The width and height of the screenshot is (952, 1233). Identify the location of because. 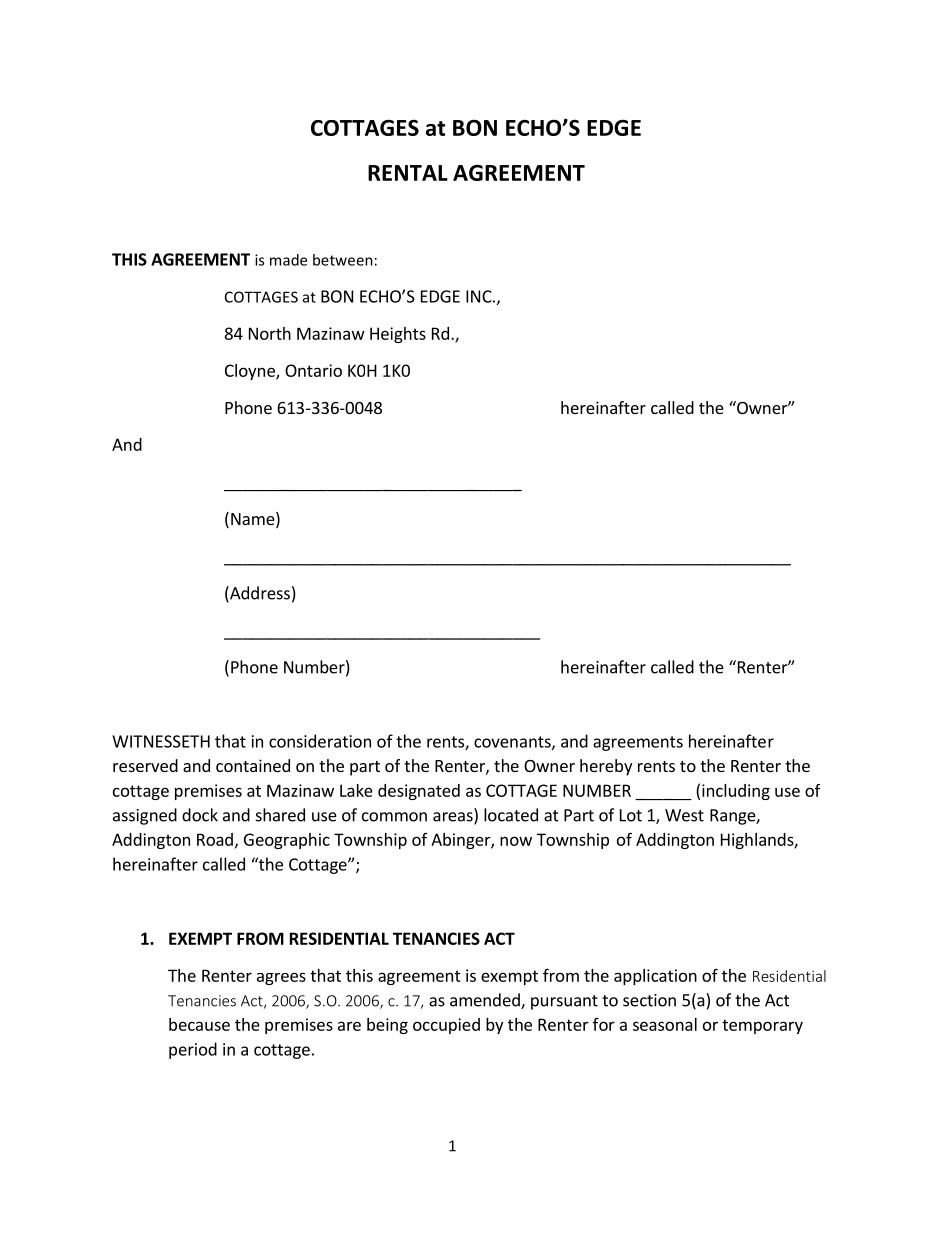
(199, 1024).
